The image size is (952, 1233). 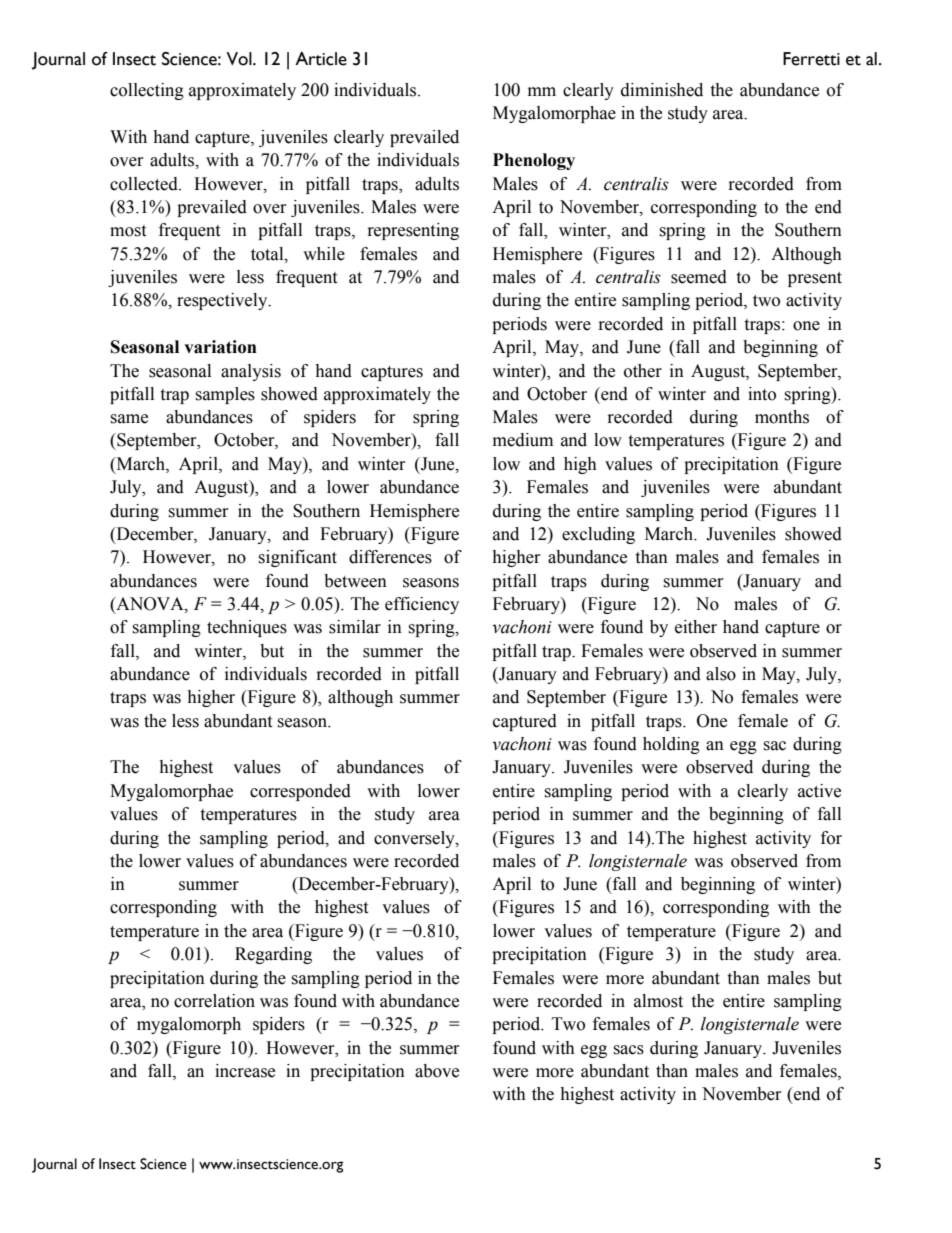 What do you see at coordinates (534, 161) in the image?
I see `Phenology` at bounding box center [534, 161].
